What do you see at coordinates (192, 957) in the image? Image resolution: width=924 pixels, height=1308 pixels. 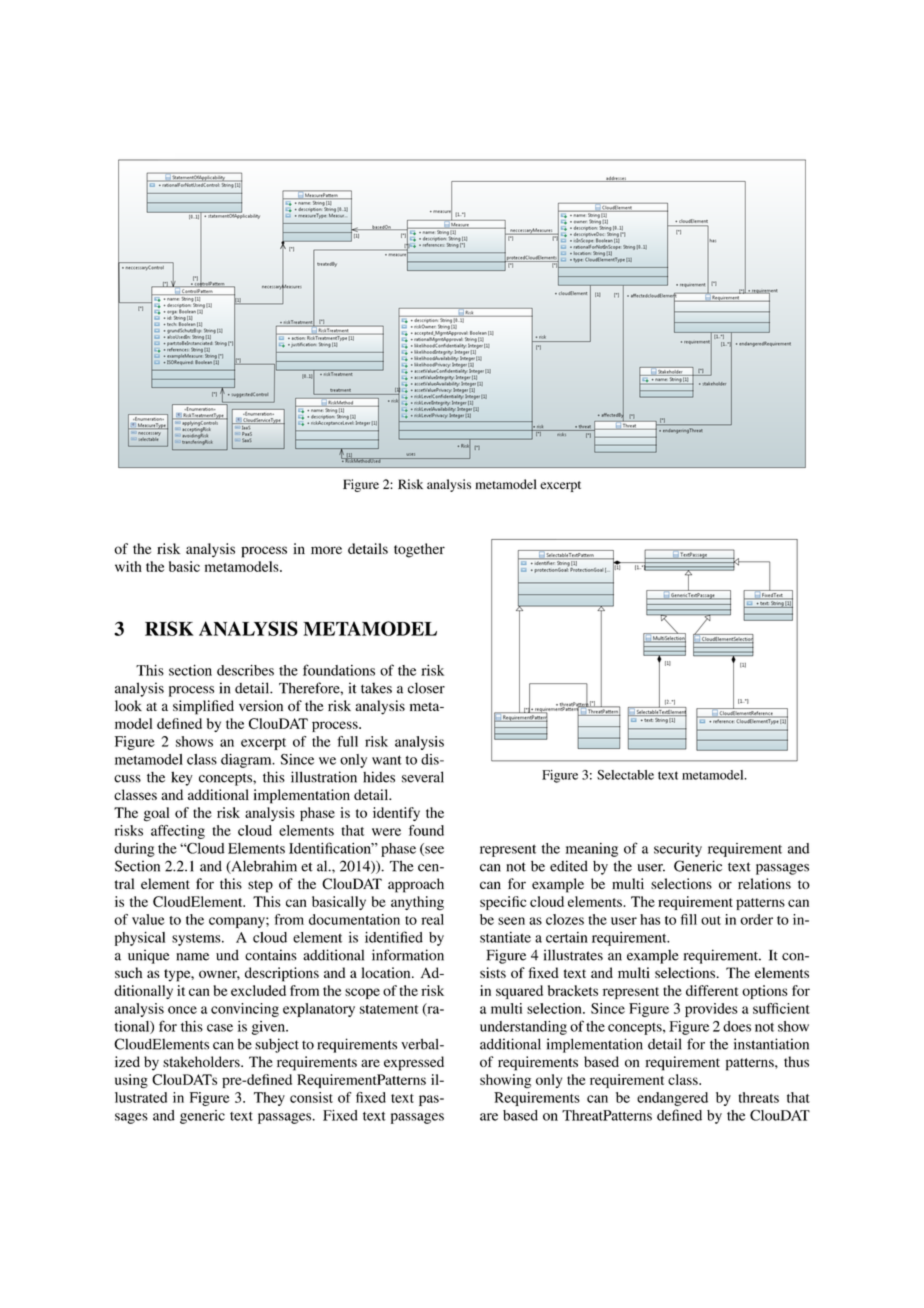 I see `name` at bounding box center [192, 957].
